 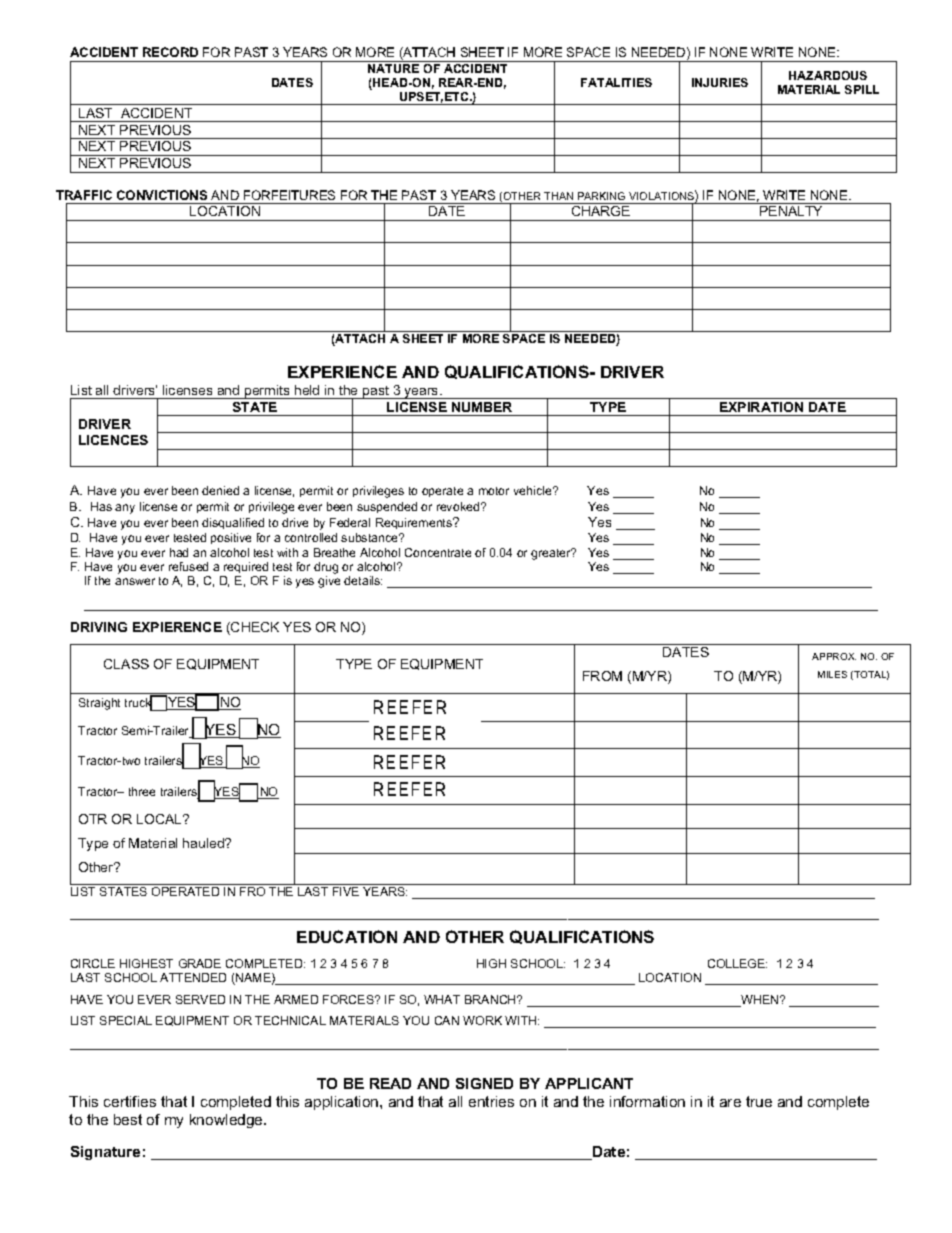 I want to click on SIGNED, so click(x=484, y=1083).
